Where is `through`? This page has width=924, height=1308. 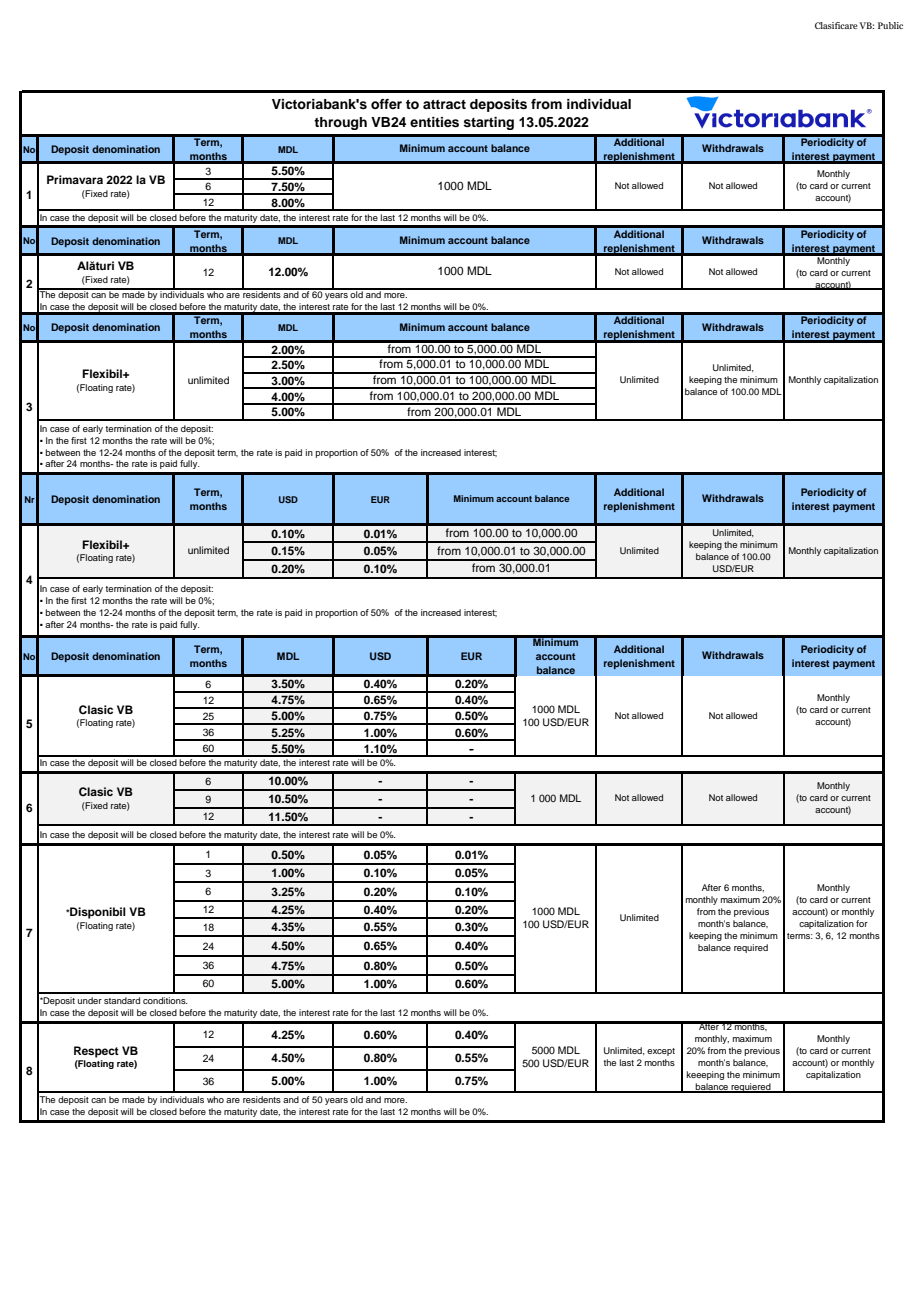 through is located at coordinates (340, 123).
